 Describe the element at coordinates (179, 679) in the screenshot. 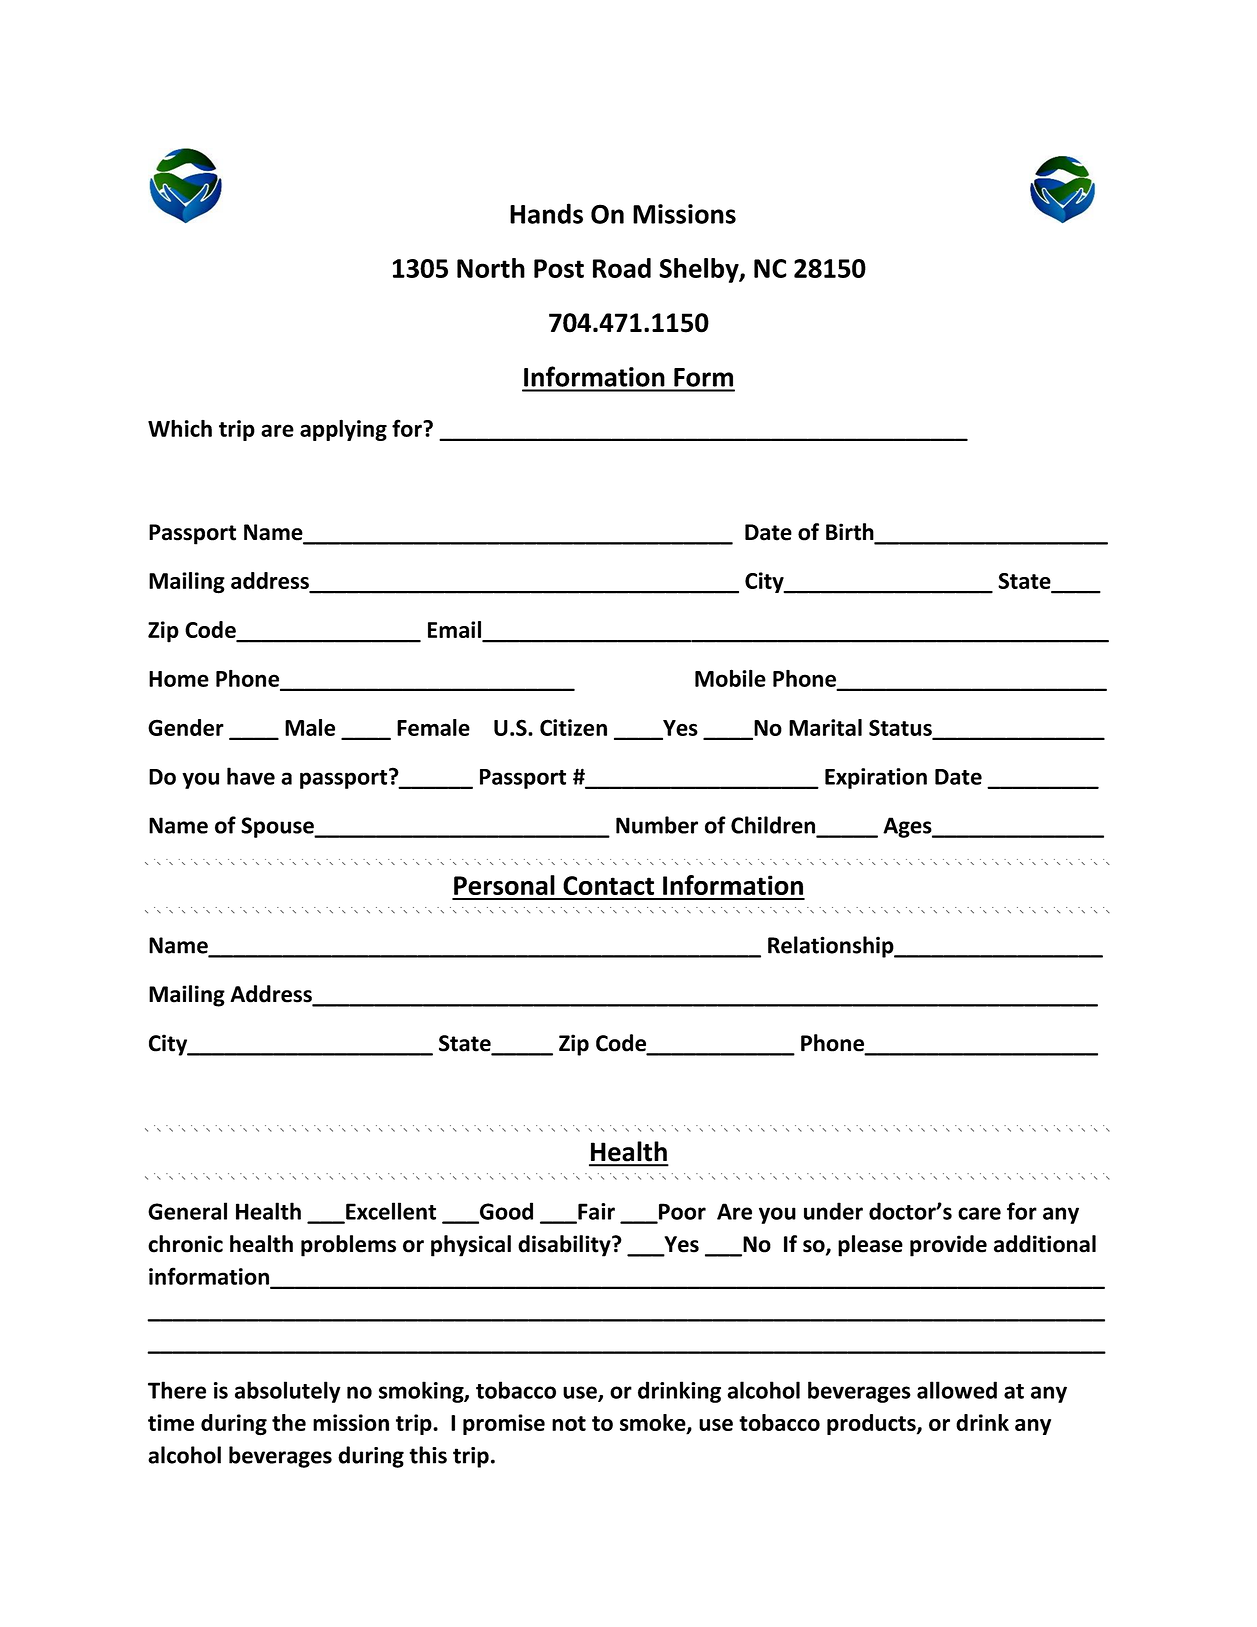

I see `Home` at that location.
